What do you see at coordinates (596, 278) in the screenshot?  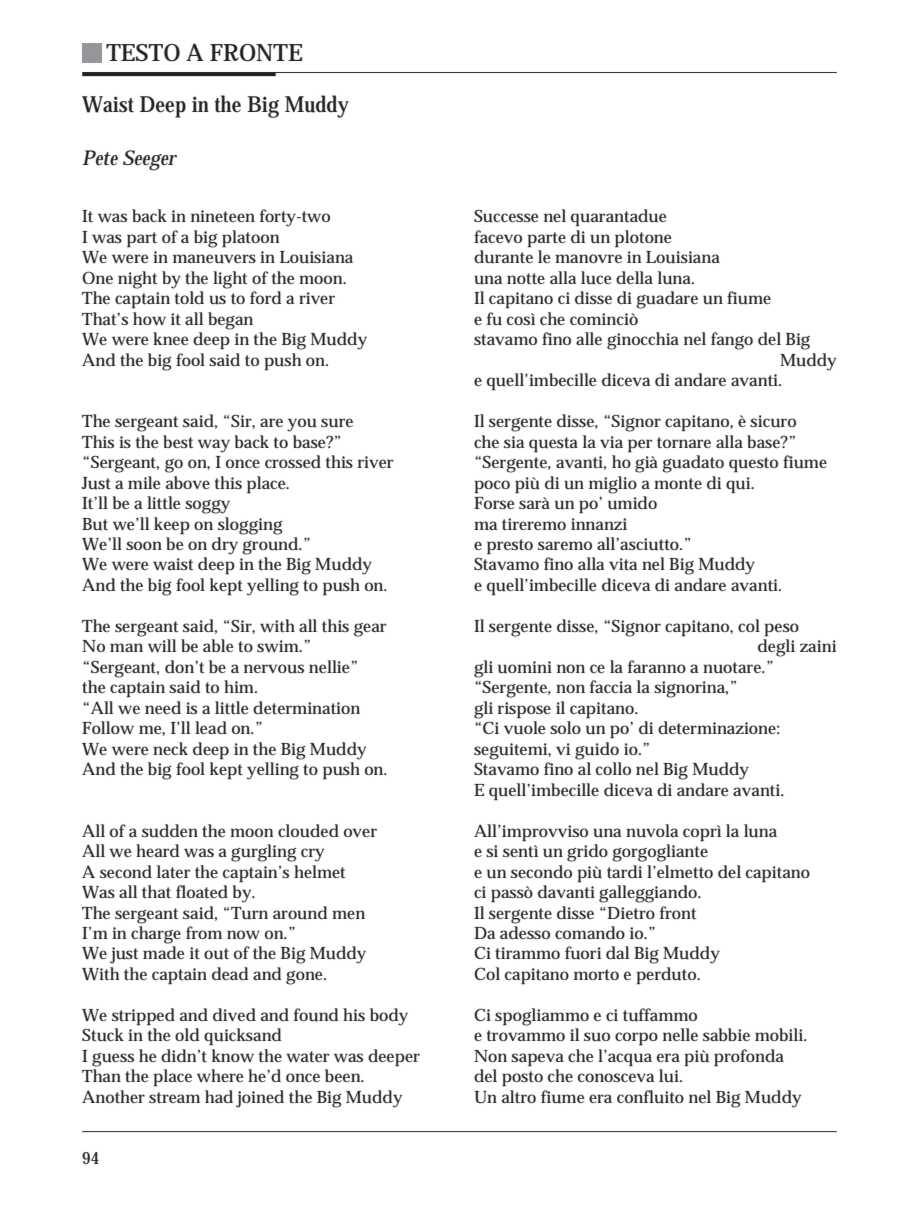 I see `luce` at bounding box center [596, 278].
